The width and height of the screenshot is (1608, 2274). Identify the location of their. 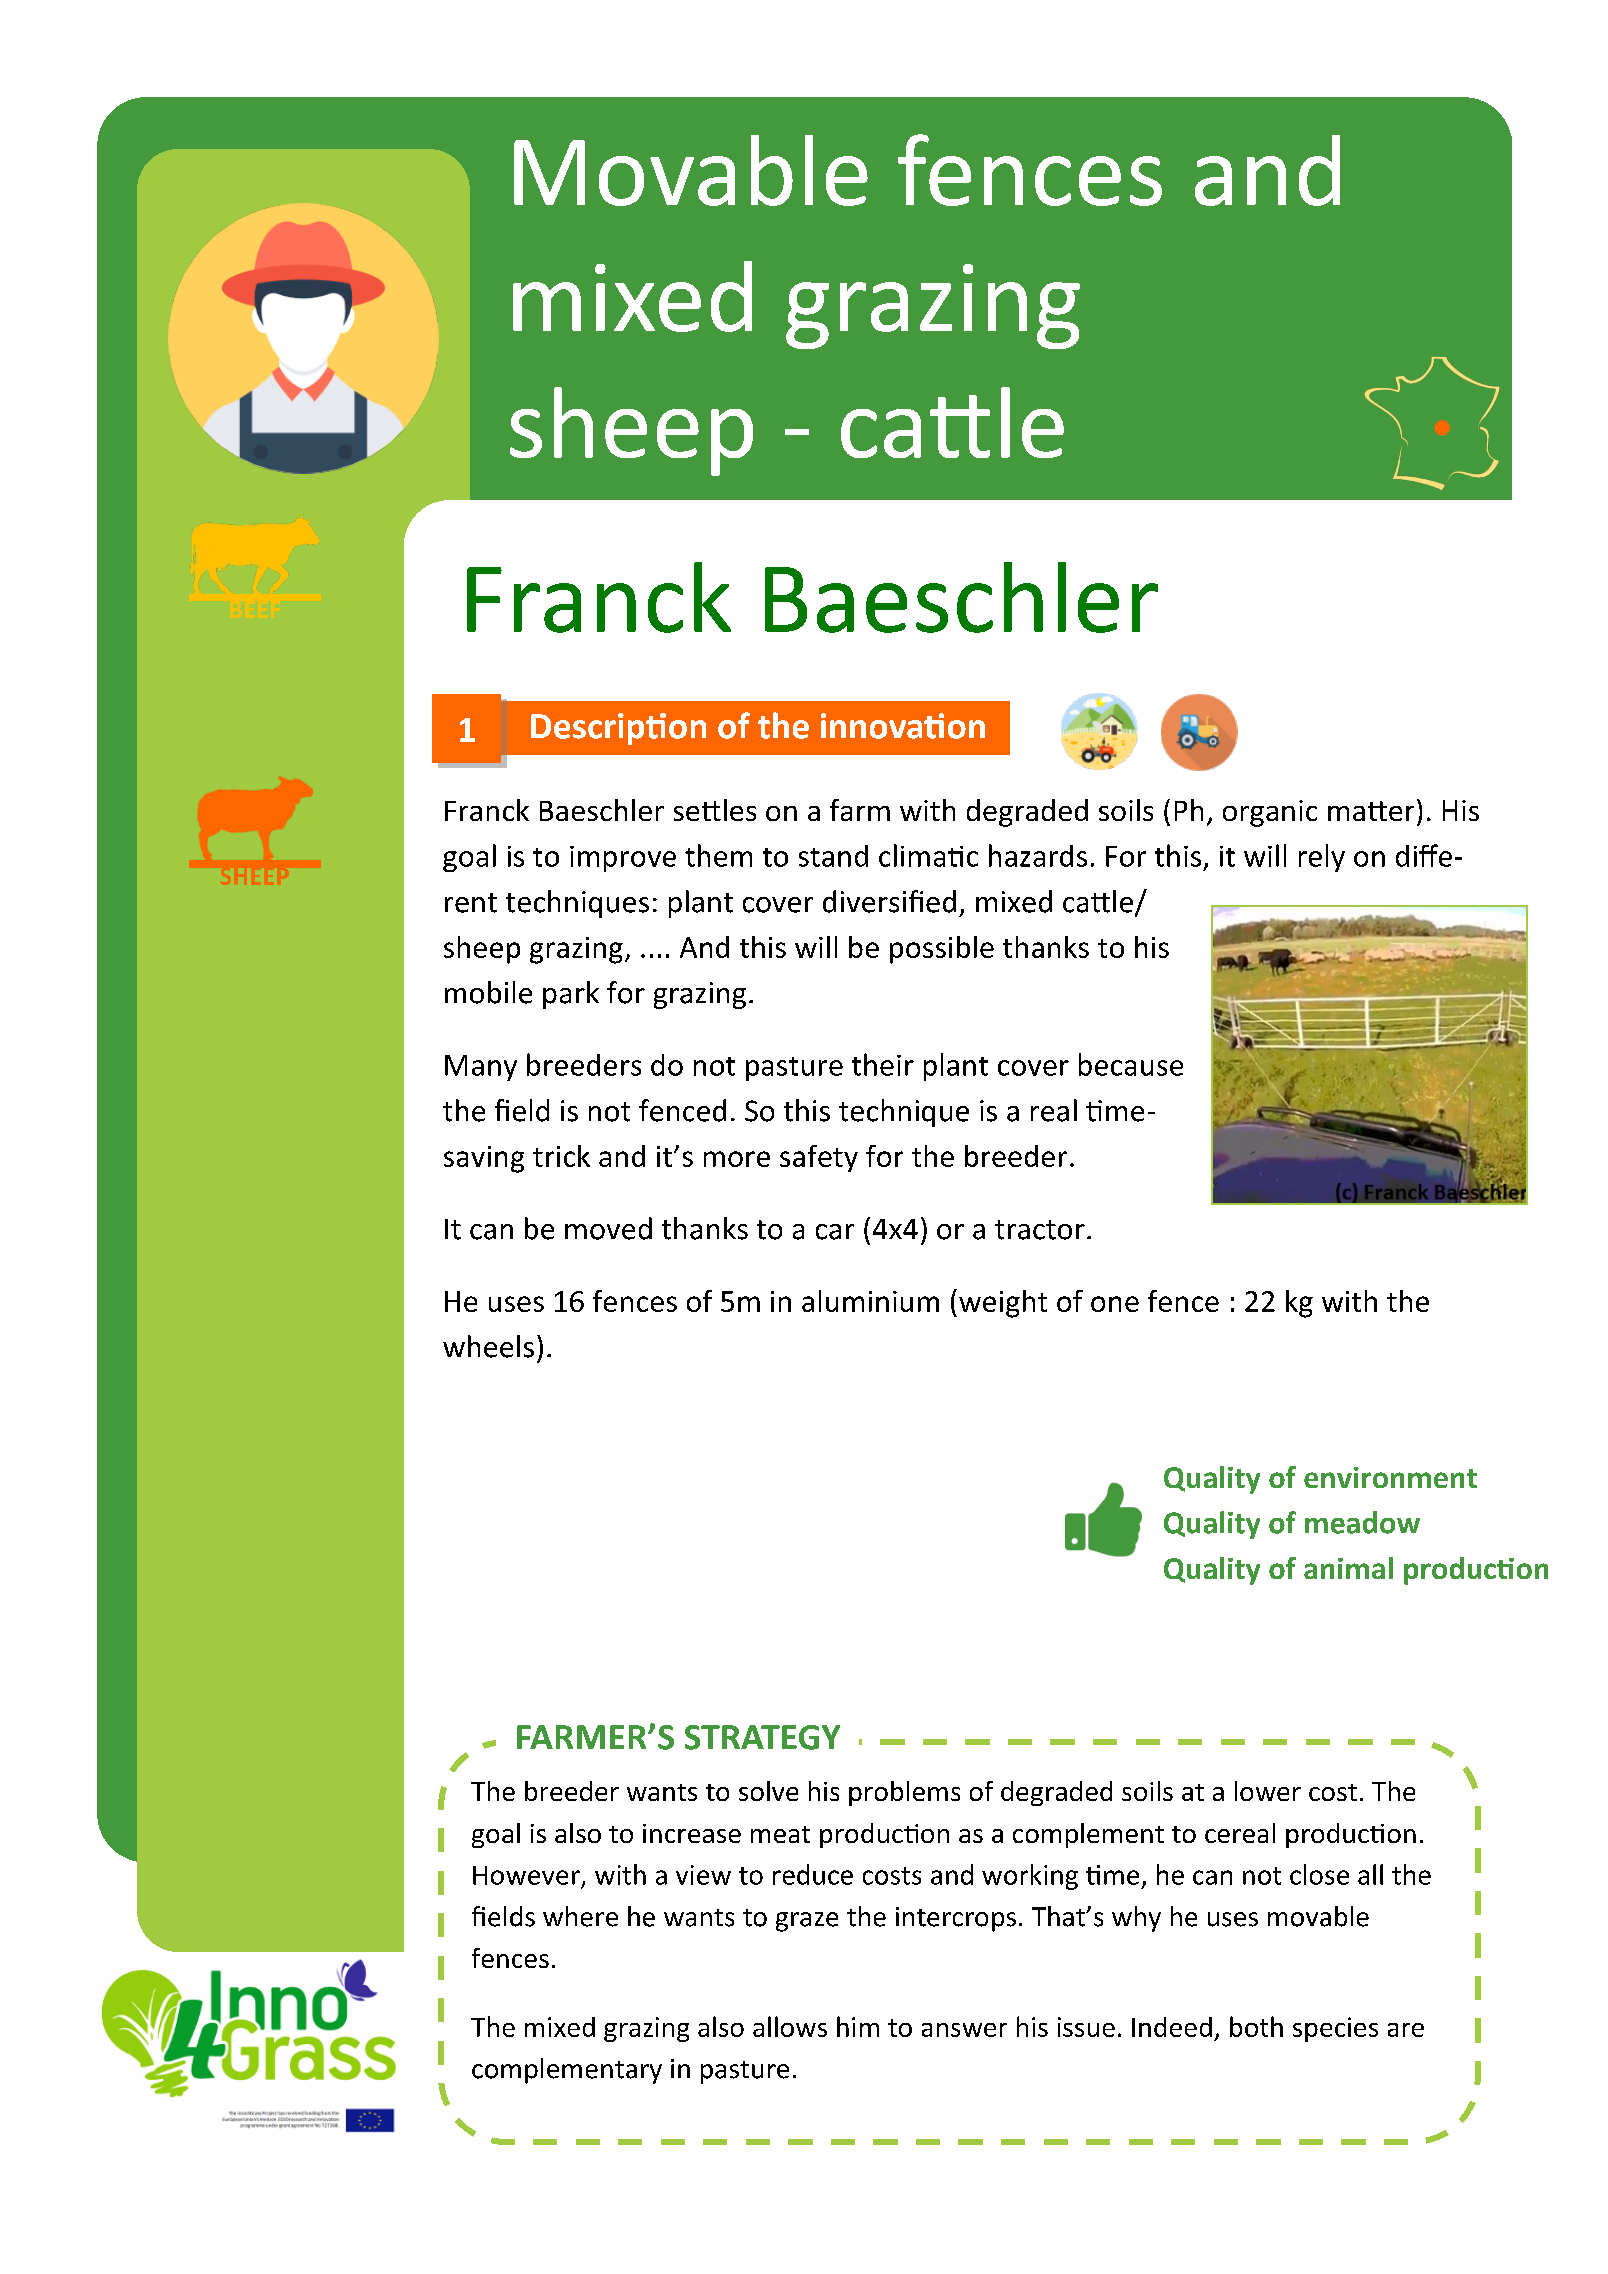
(883, 1064).
